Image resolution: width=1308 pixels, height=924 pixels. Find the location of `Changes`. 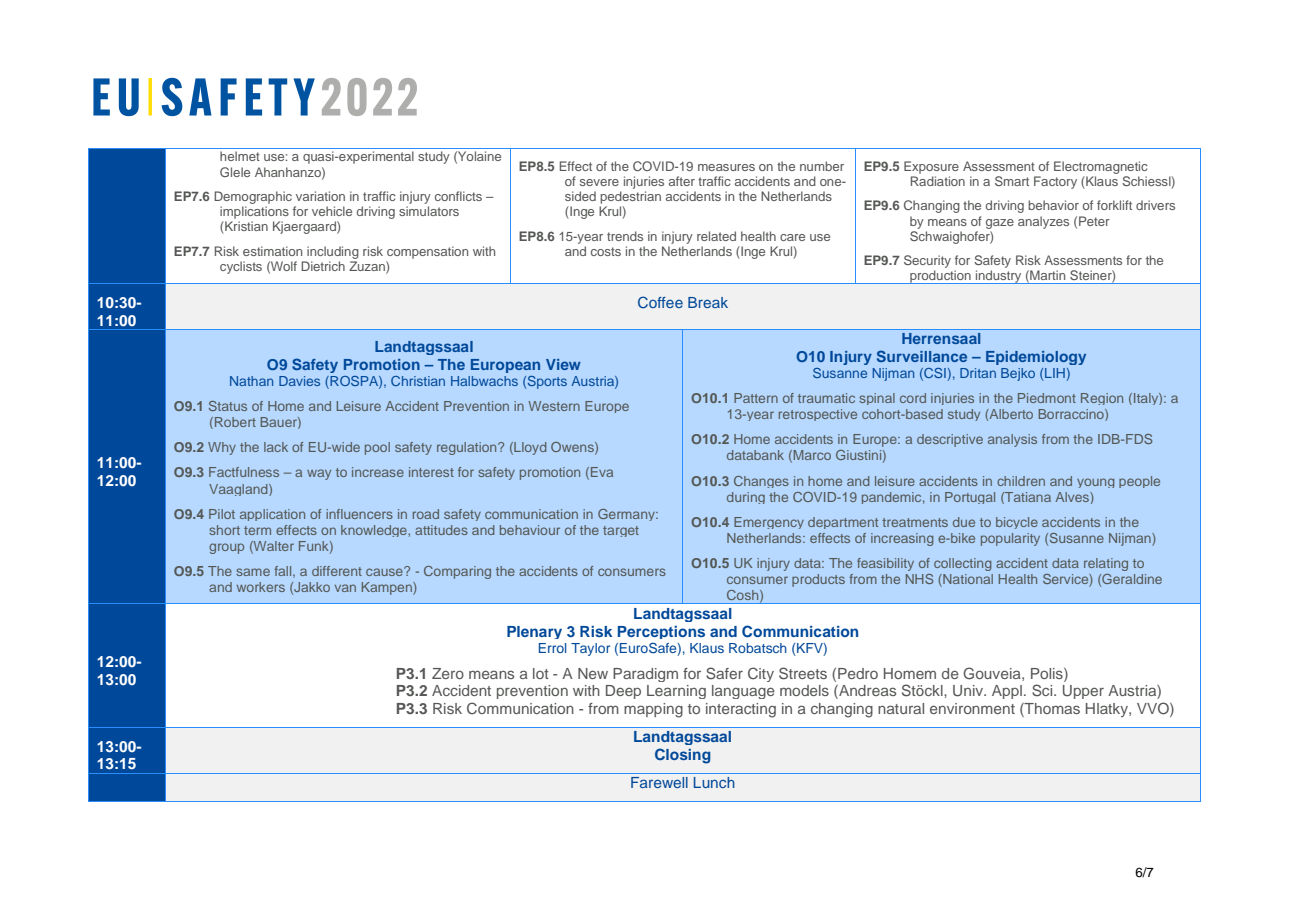

Changes is located at coordinates (761, 482).
